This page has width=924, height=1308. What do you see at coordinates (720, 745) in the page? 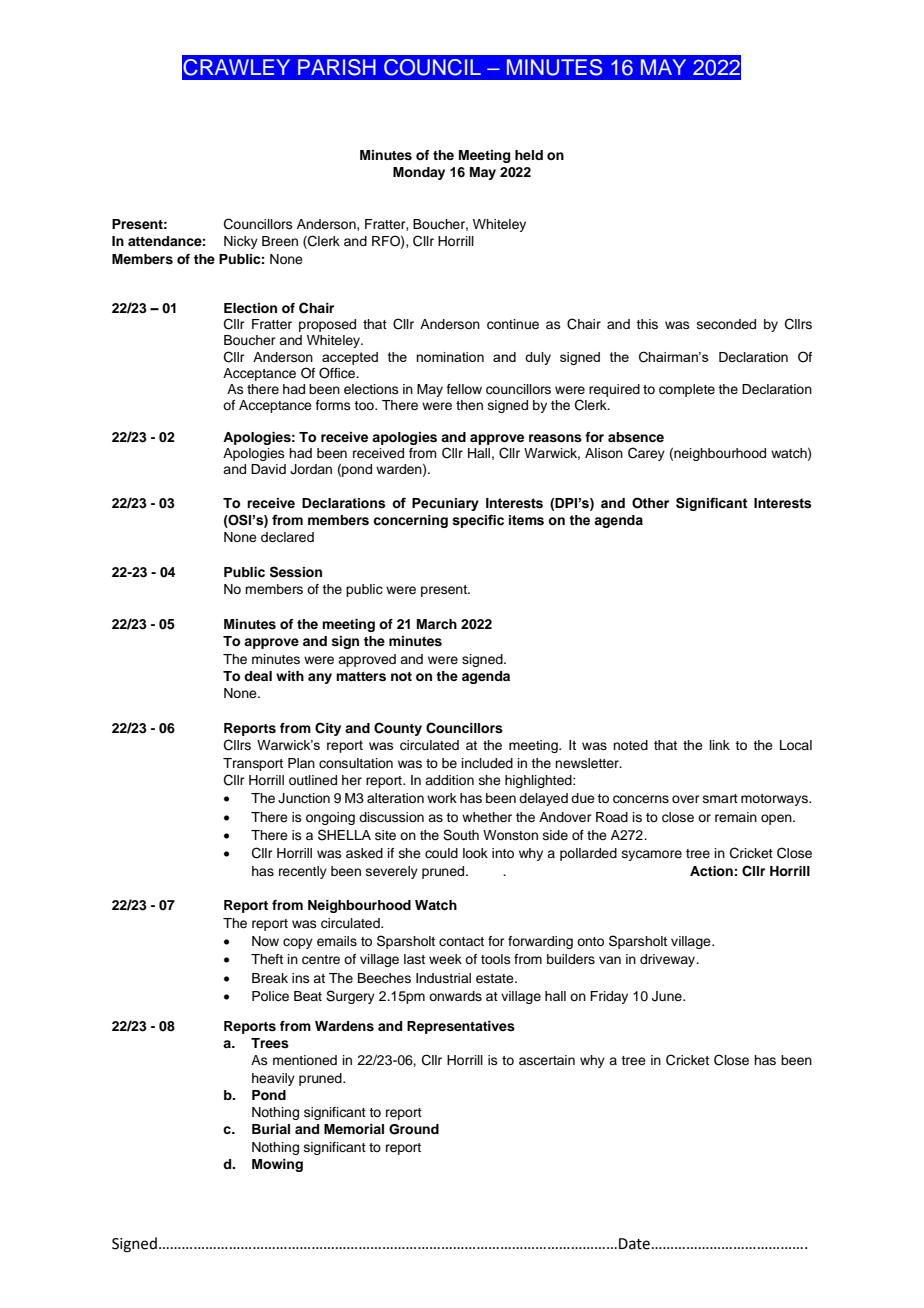
I see `link` at bounding box center [720, 745].
